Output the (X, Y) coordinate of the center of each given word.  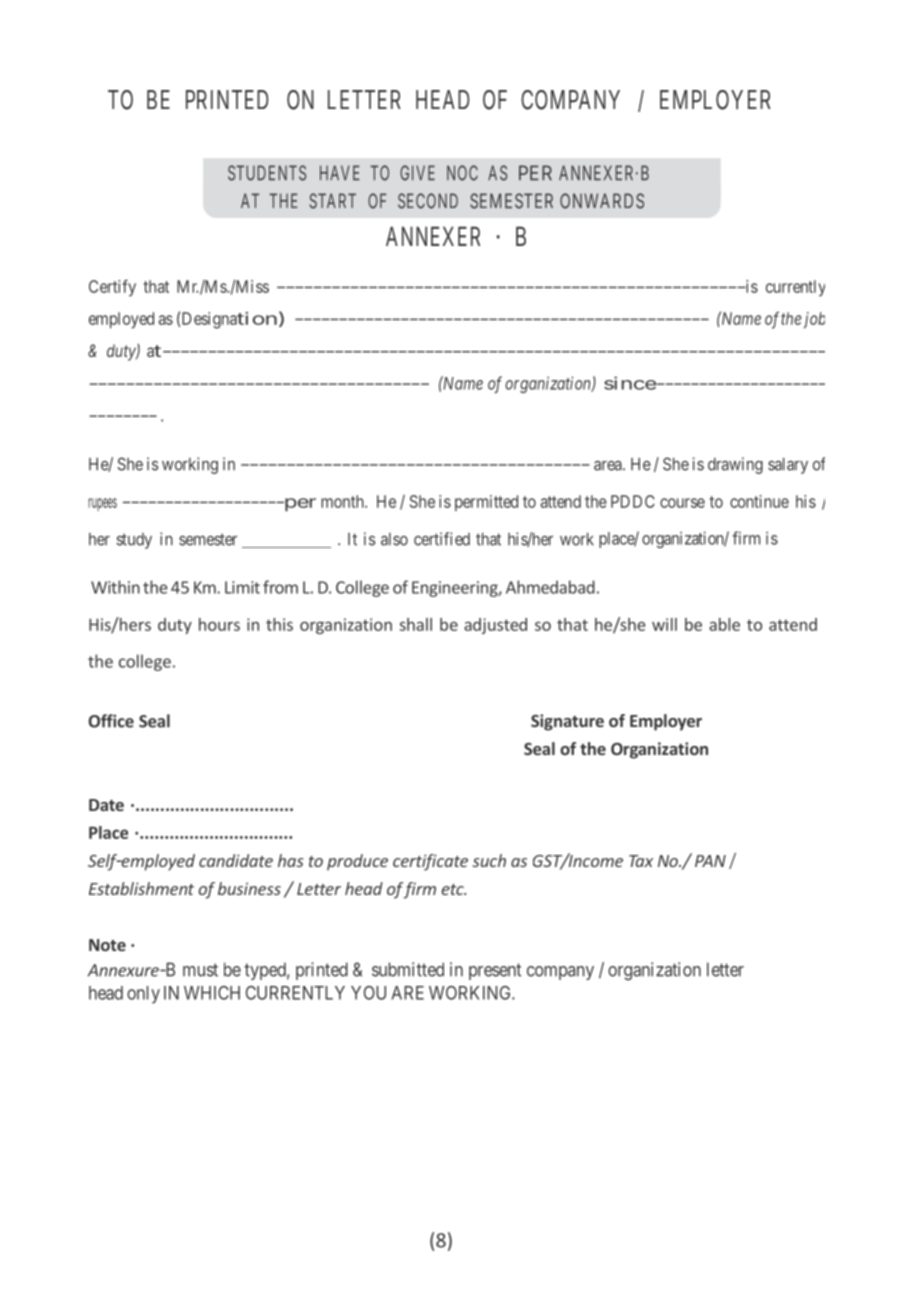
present (495, 971)
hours (219, 624)
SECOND (428, 201)
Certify (112, 288)
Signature (567, 722)
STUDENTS (267, 173)
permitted (486, 503)
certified (442, 539)
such (489, 860)
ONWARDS (602, 201)
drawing (735, 465)
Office (111, 721)
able (724, 624)
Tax (641, 861)
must (200, 970)
